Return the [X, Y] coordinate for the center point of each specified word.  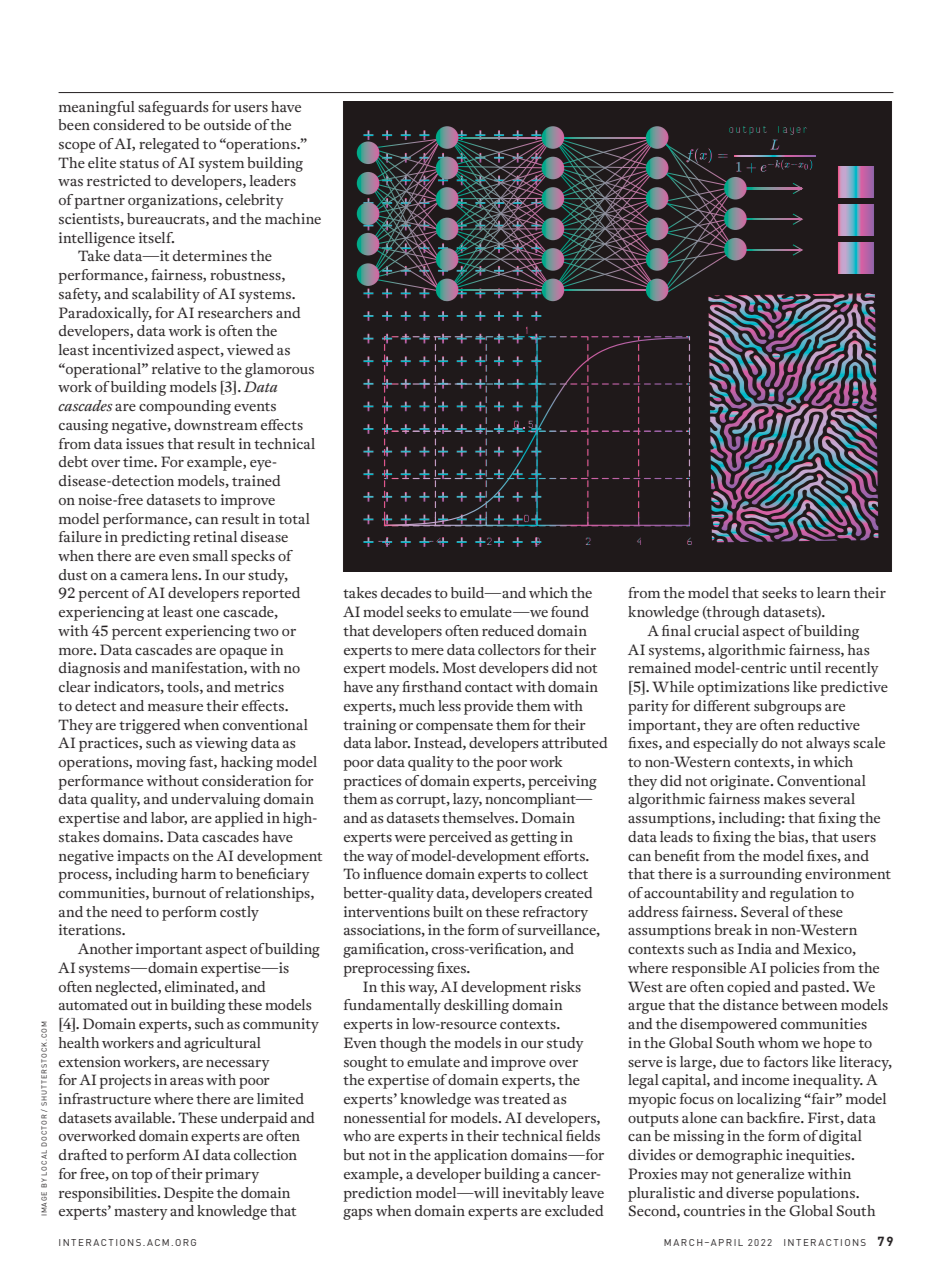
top [141, 1176]
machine [293, 218]
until [805, 667]
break [733, 930]
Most [459, 667]
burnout [179, 893]
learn [834, 592]
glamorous [279, 370]
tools [184, 687]
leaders [273, 180]
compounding [185, 407]
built [448, 911]
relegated [169, 145]
